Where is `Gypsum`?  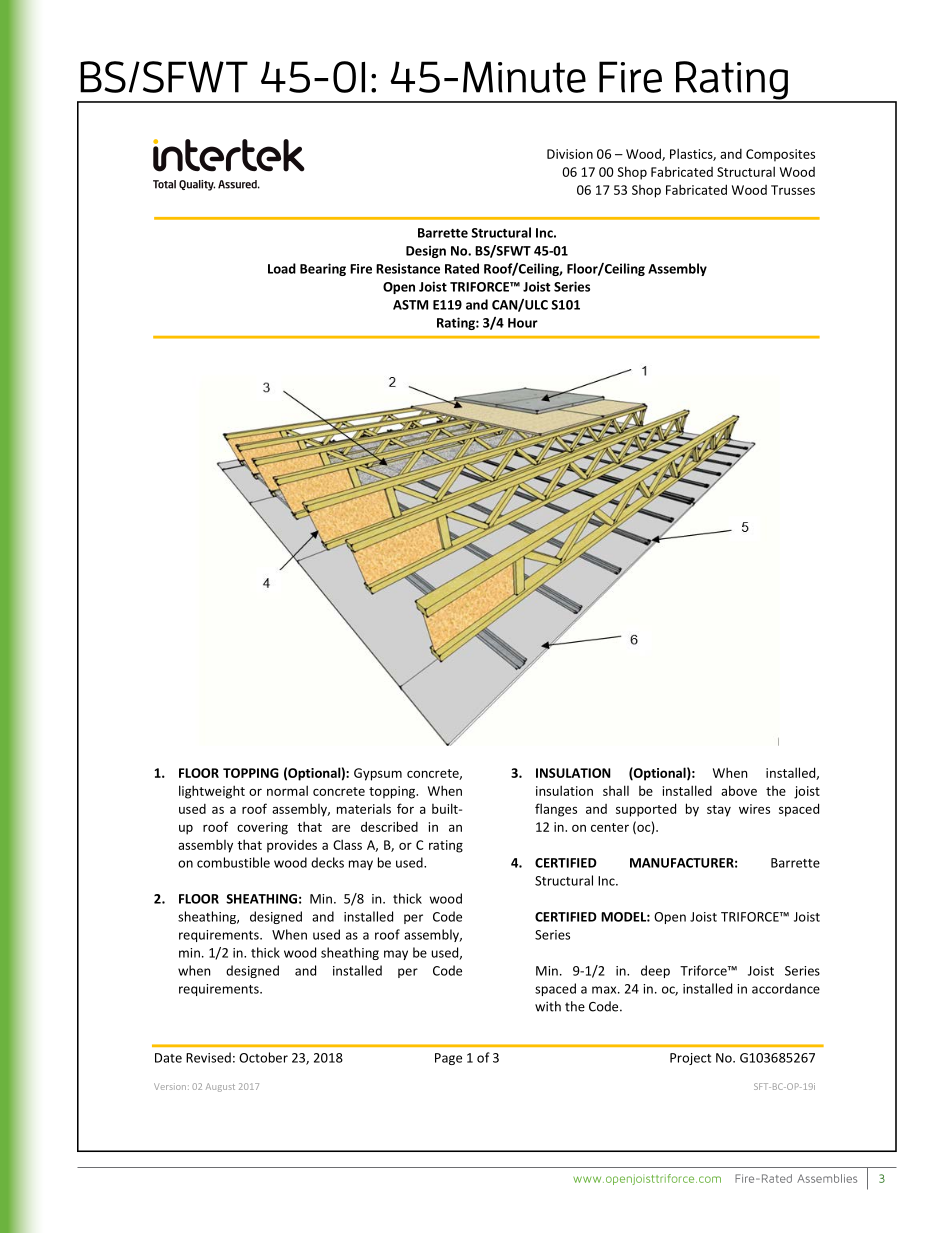
Gypsum is located at coordinates (378, 774).
